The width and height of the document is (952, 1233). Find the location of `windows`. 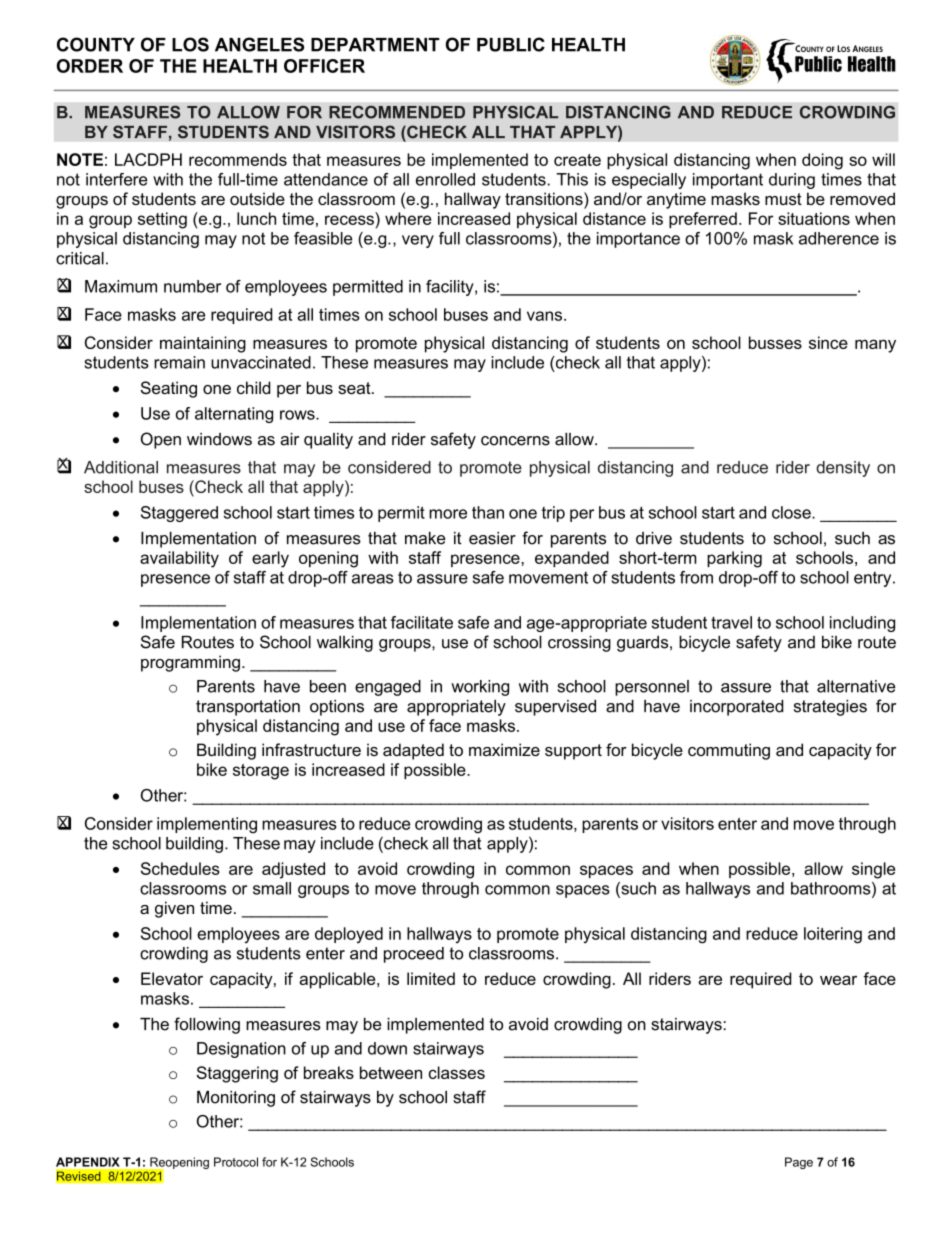

windows is located at coordinates (219, 439).
